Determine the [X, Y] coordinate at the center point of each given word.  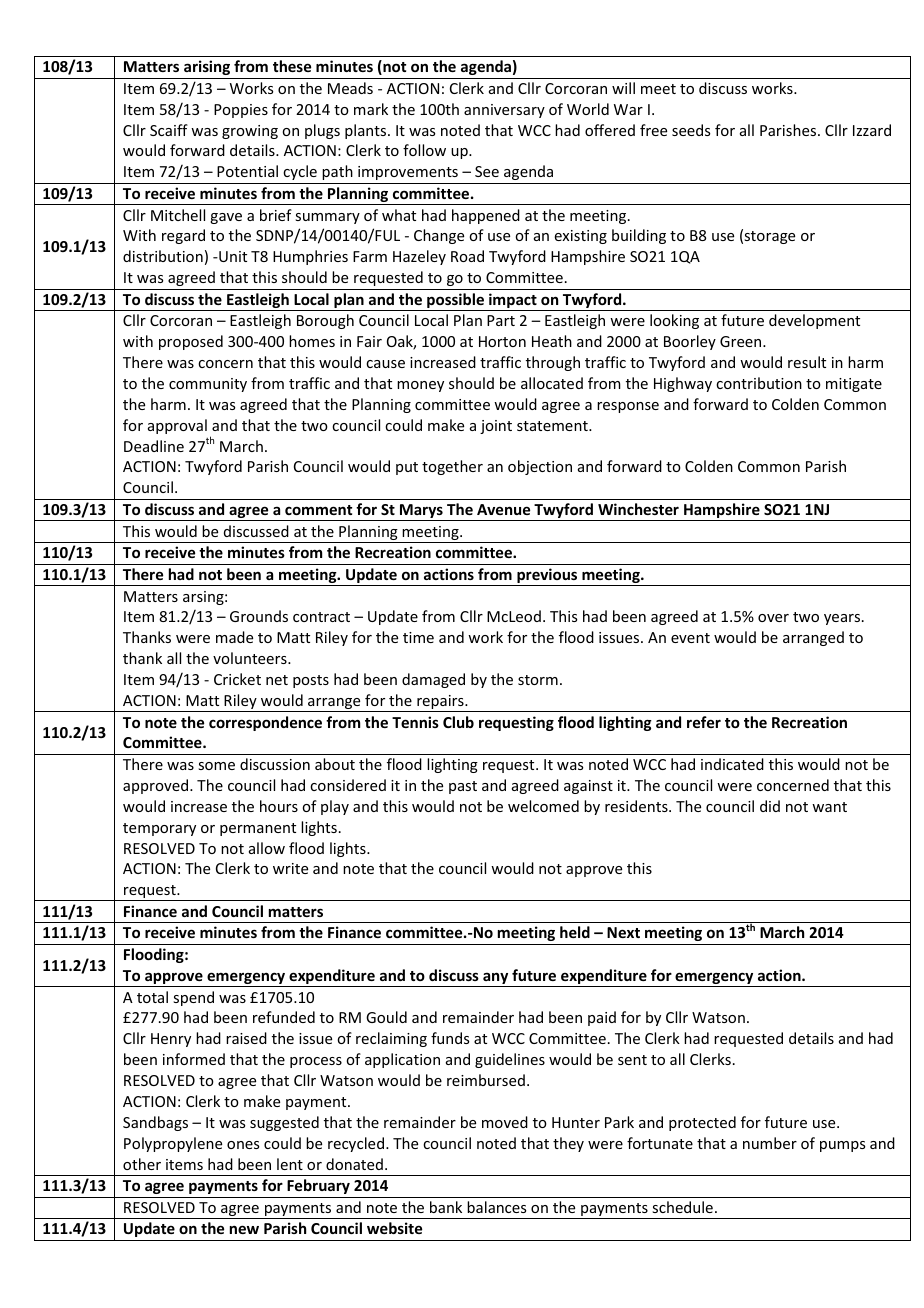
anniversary [504, 111]
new [244, 1229]
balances [496, 1207]
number [770, 1143]
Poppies [241, 111]
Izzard [872, 130]
